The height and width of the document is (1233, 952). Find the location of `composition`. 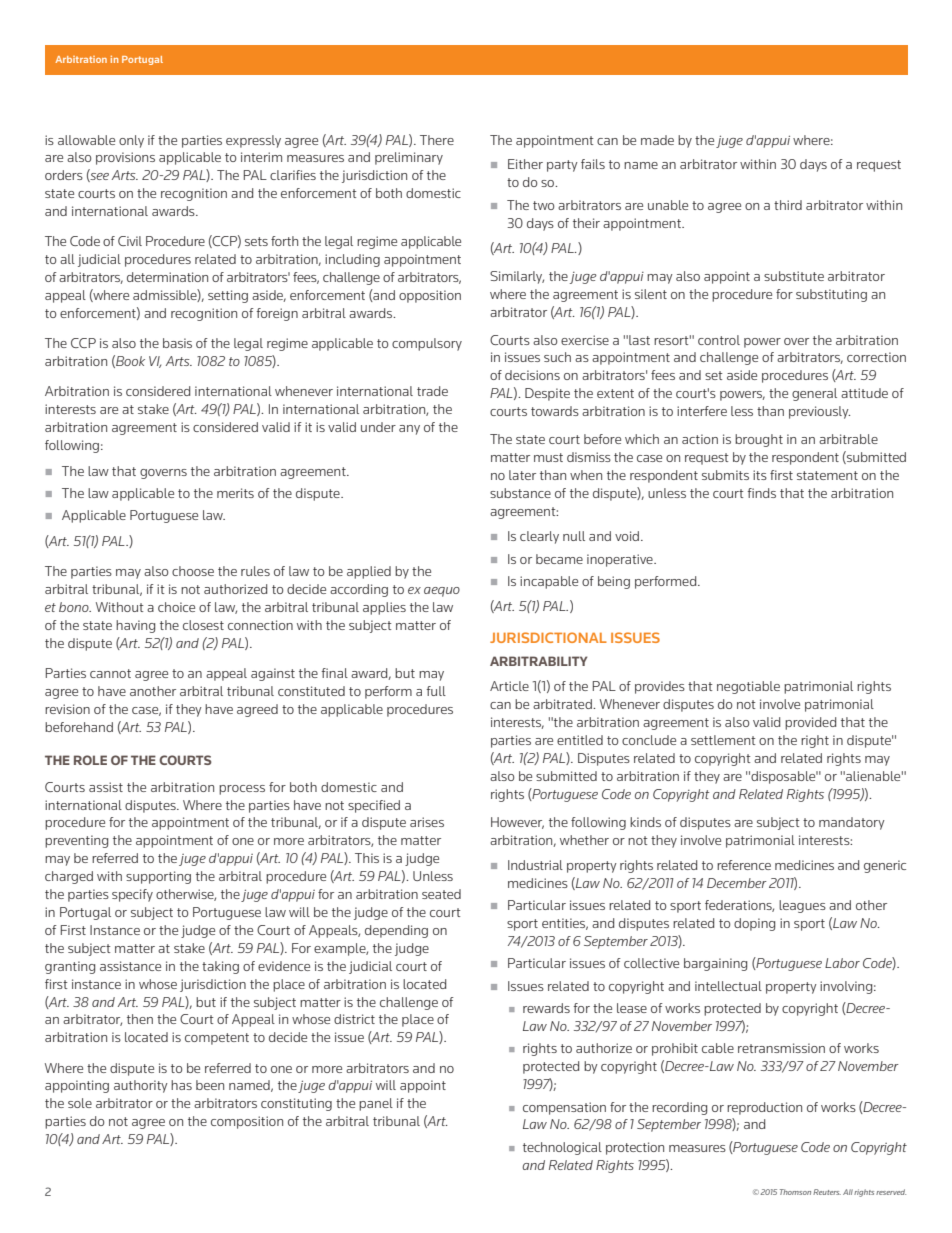

composition is located at coordinates (247, 1122).
